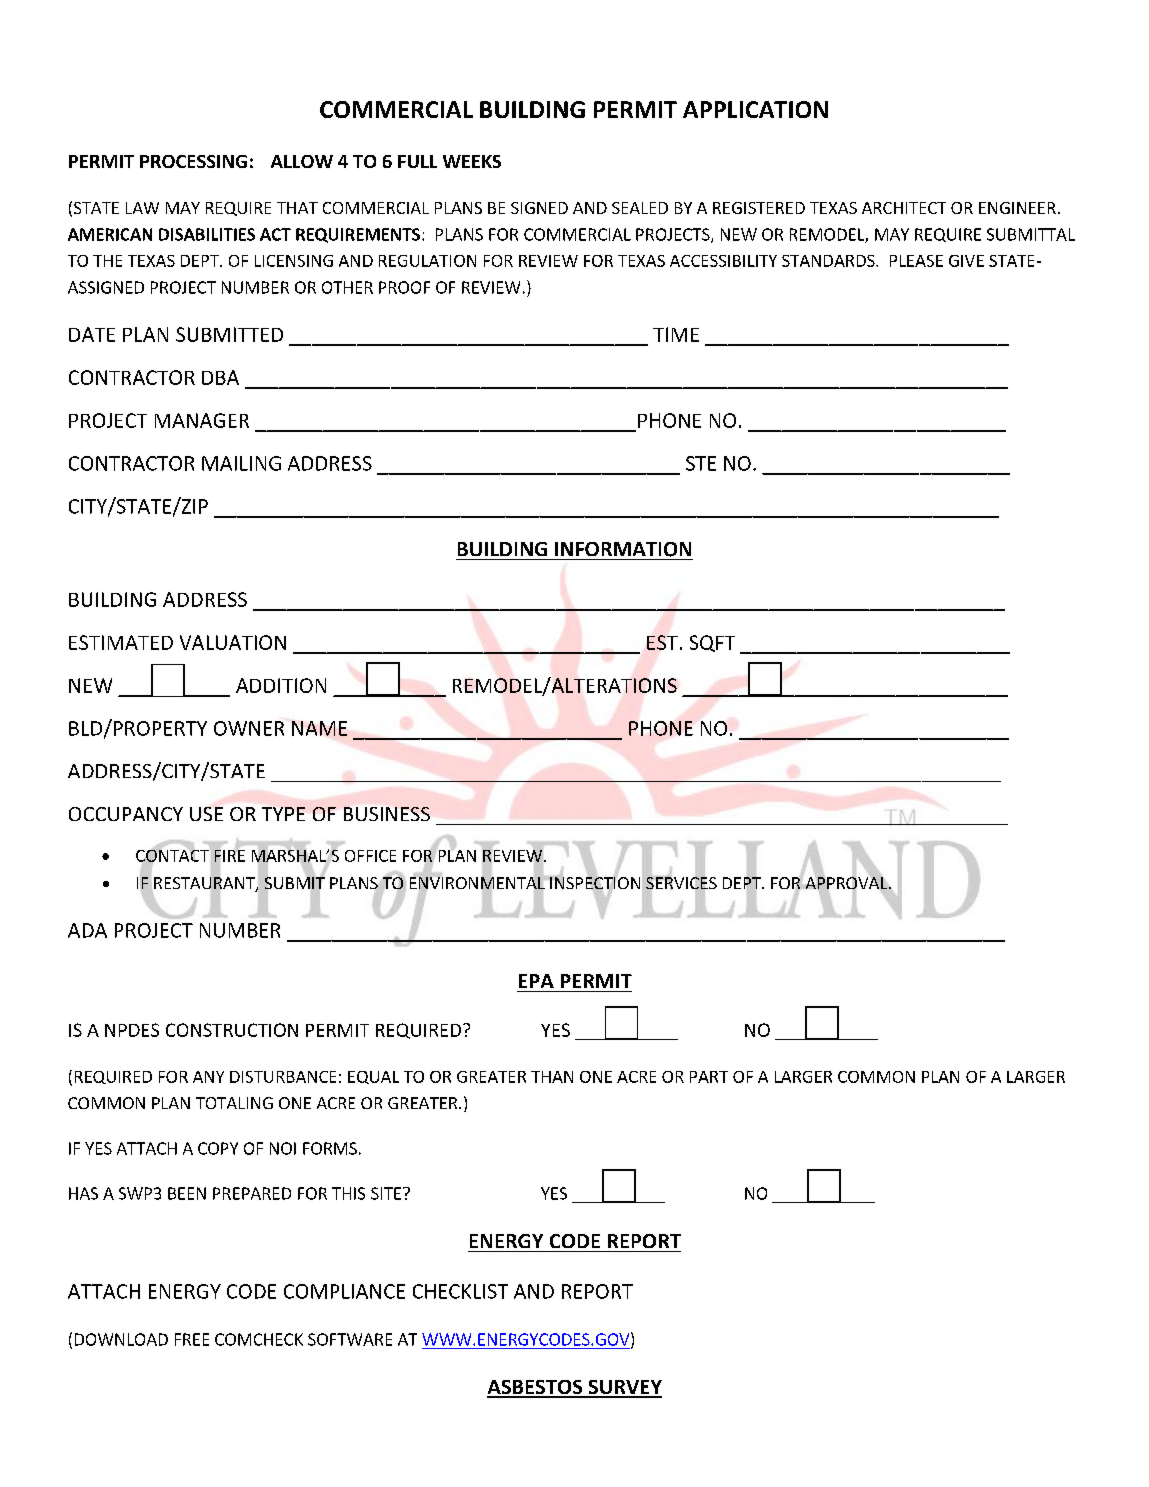 The image size is (1149, 1487). Describe the element at coordinates (916, 261) in the screenshot. I see `PLEASE` at that location.
